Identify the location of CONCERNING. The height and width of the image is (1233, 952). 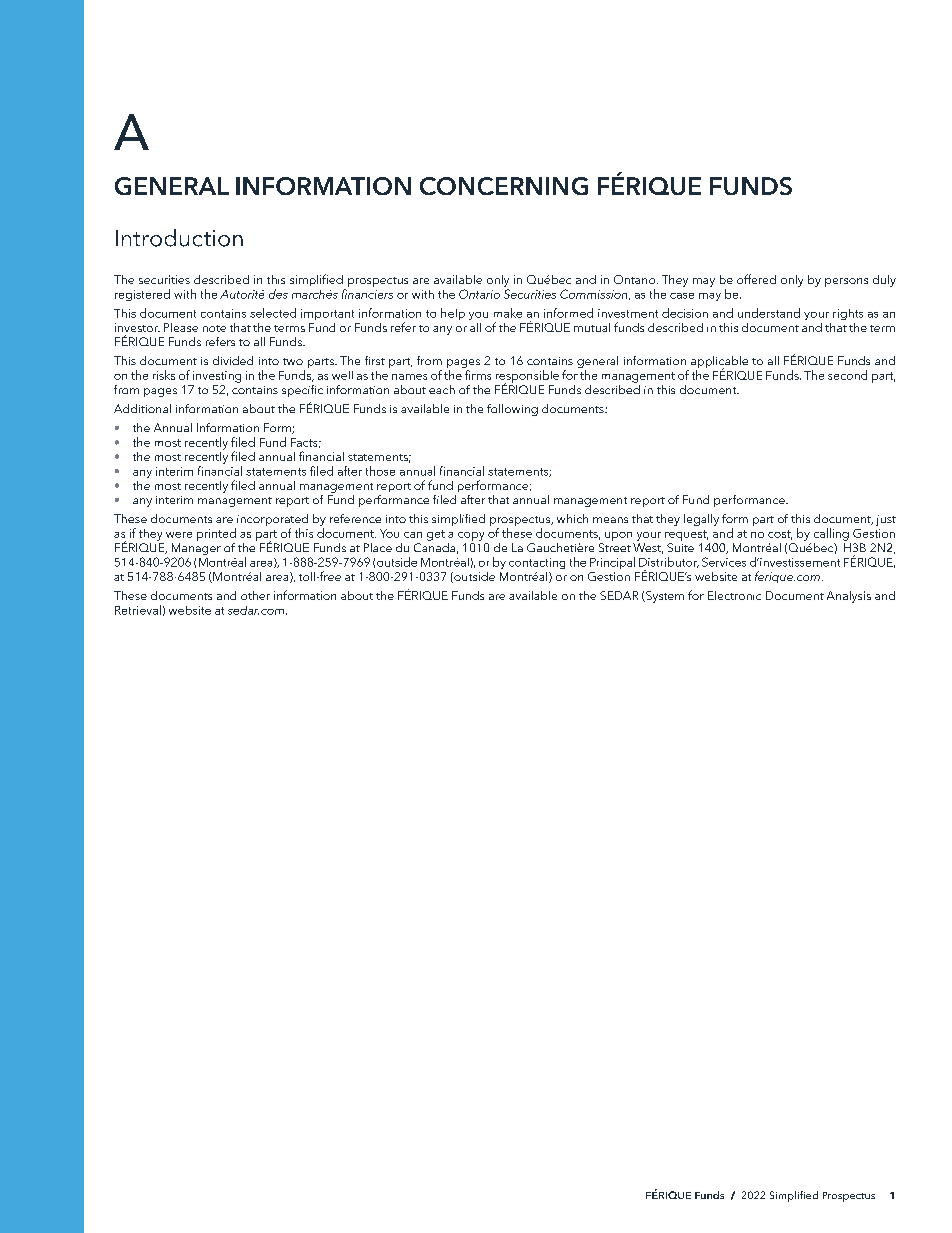
(504, 186).
